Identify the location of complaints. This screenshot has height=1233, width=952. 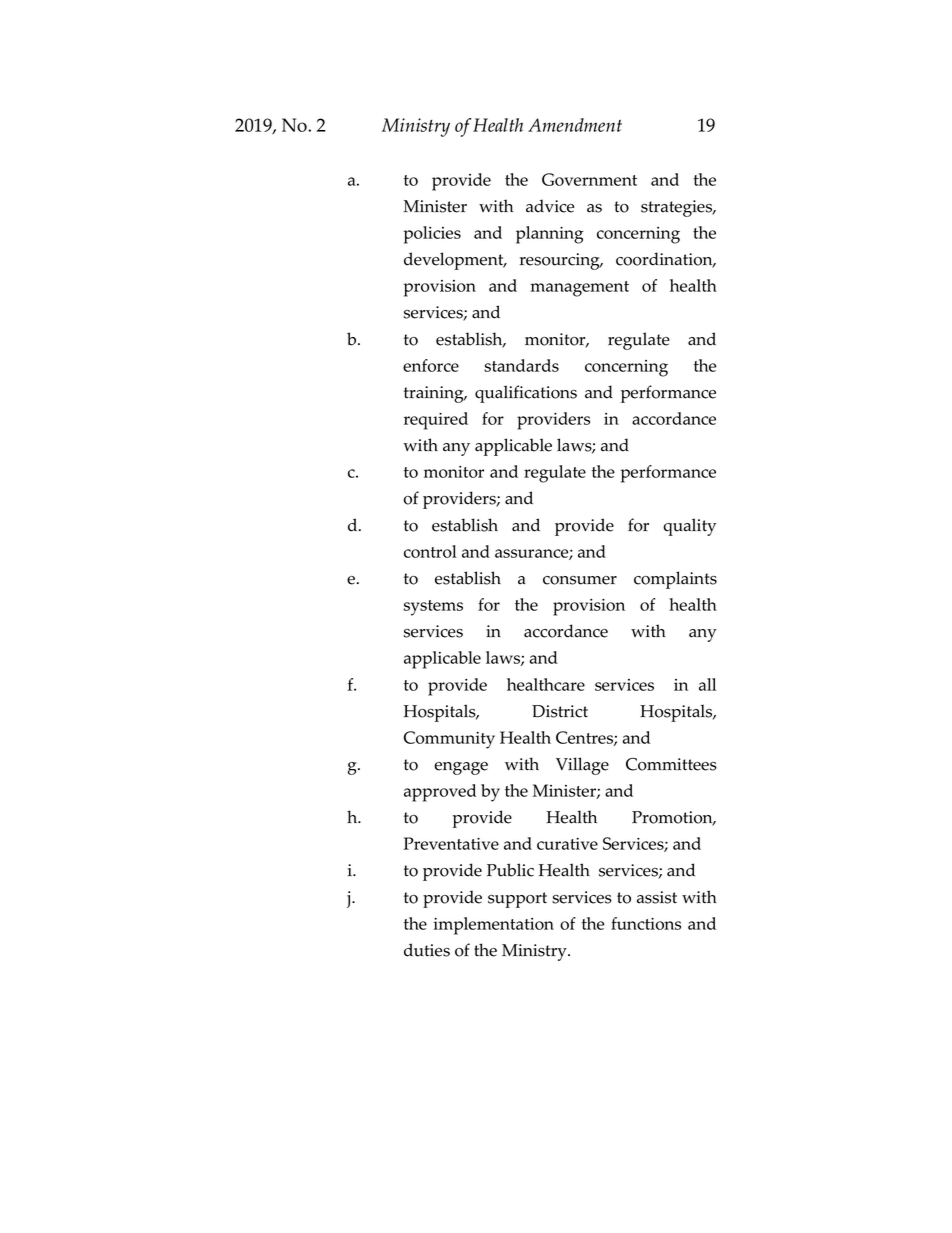
(675, 580).
